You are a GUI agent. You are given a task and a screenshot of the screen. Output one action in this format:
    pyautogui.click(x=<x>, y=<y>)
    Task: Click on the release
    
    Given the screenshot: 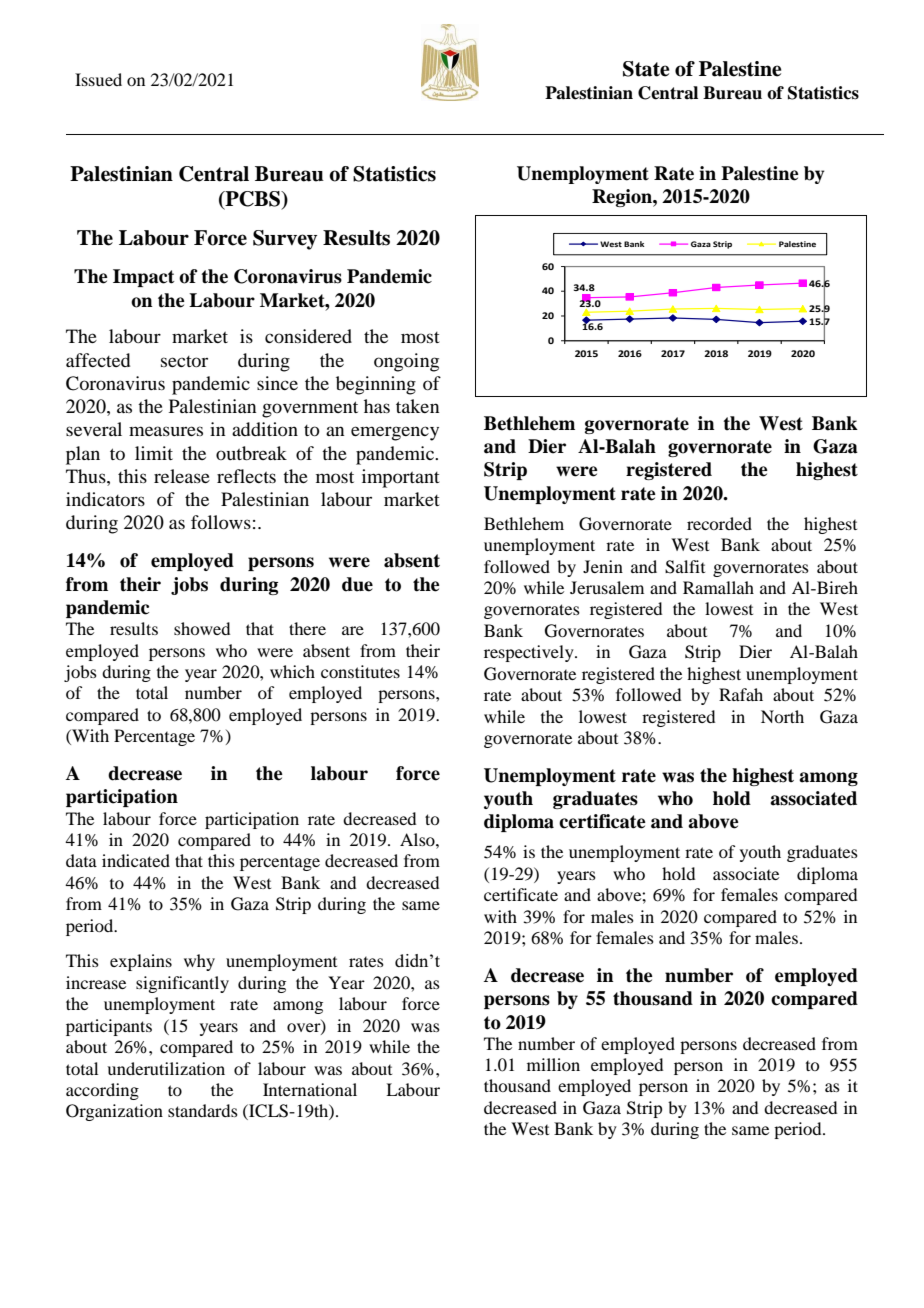 What is the action you would take?
    pyautogui.click(x=182, y=476)
